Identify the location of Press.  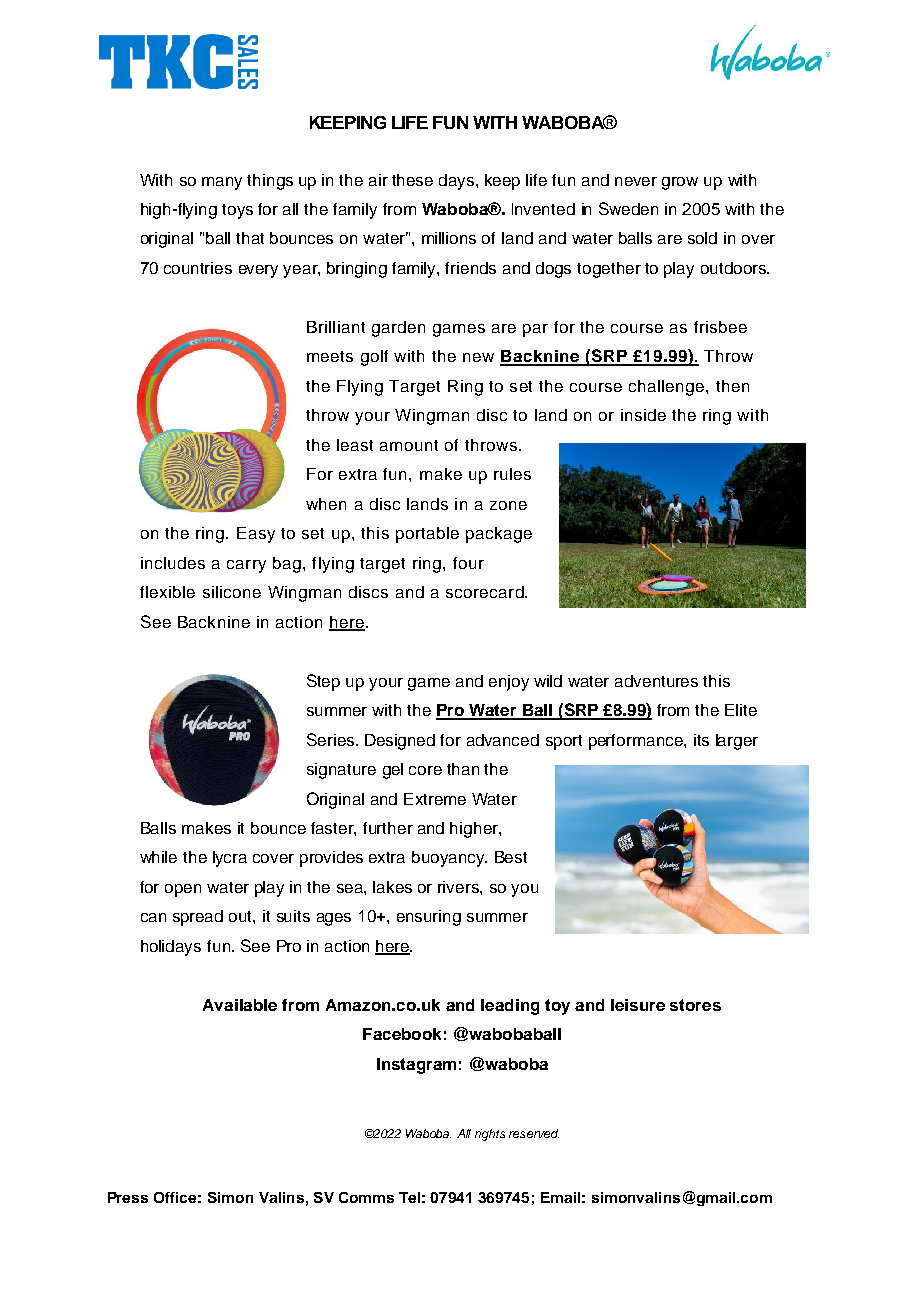
(128, 1197).
